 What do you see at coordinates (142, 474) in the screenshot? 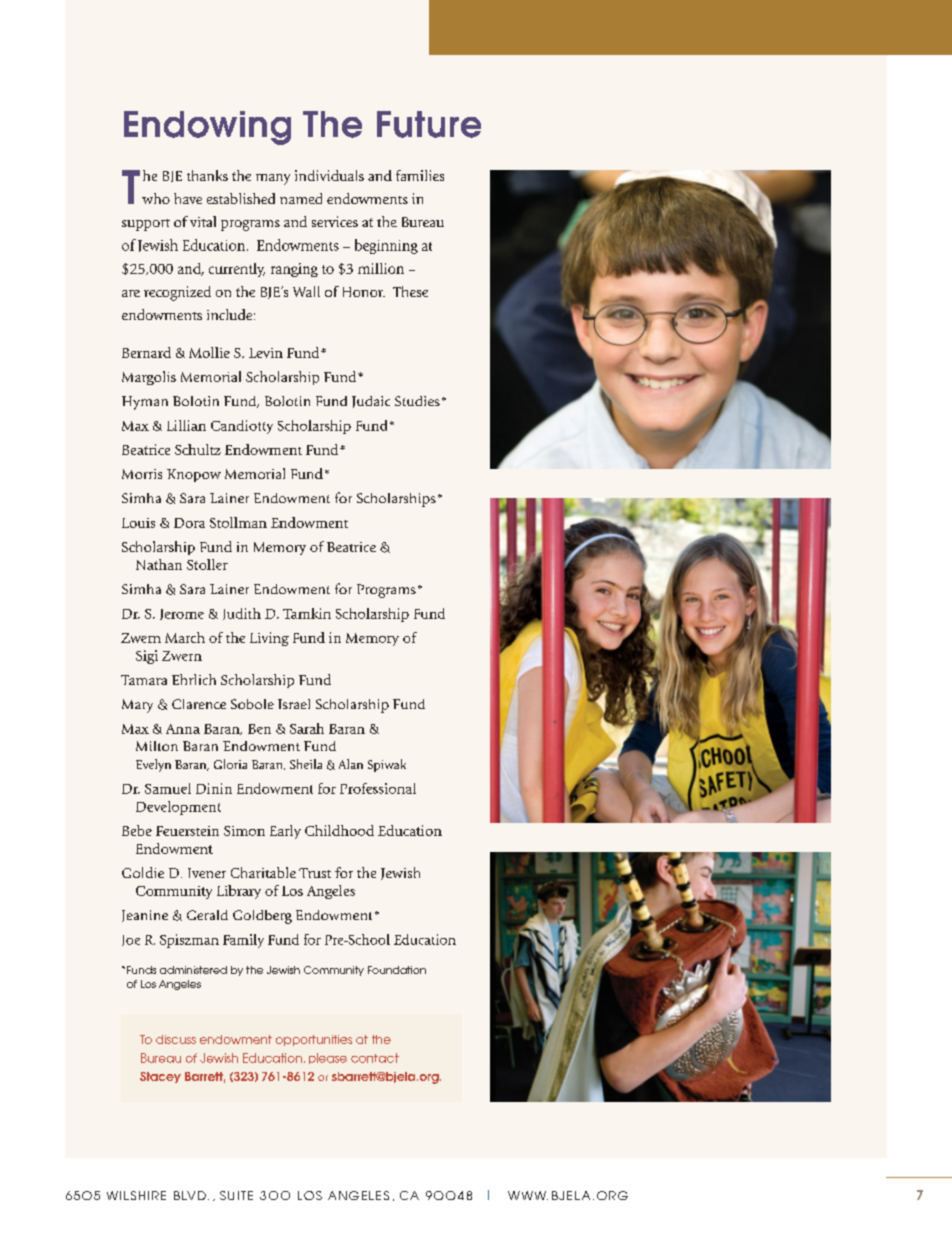
I see `Morris` at bounding box center [142, 474].
